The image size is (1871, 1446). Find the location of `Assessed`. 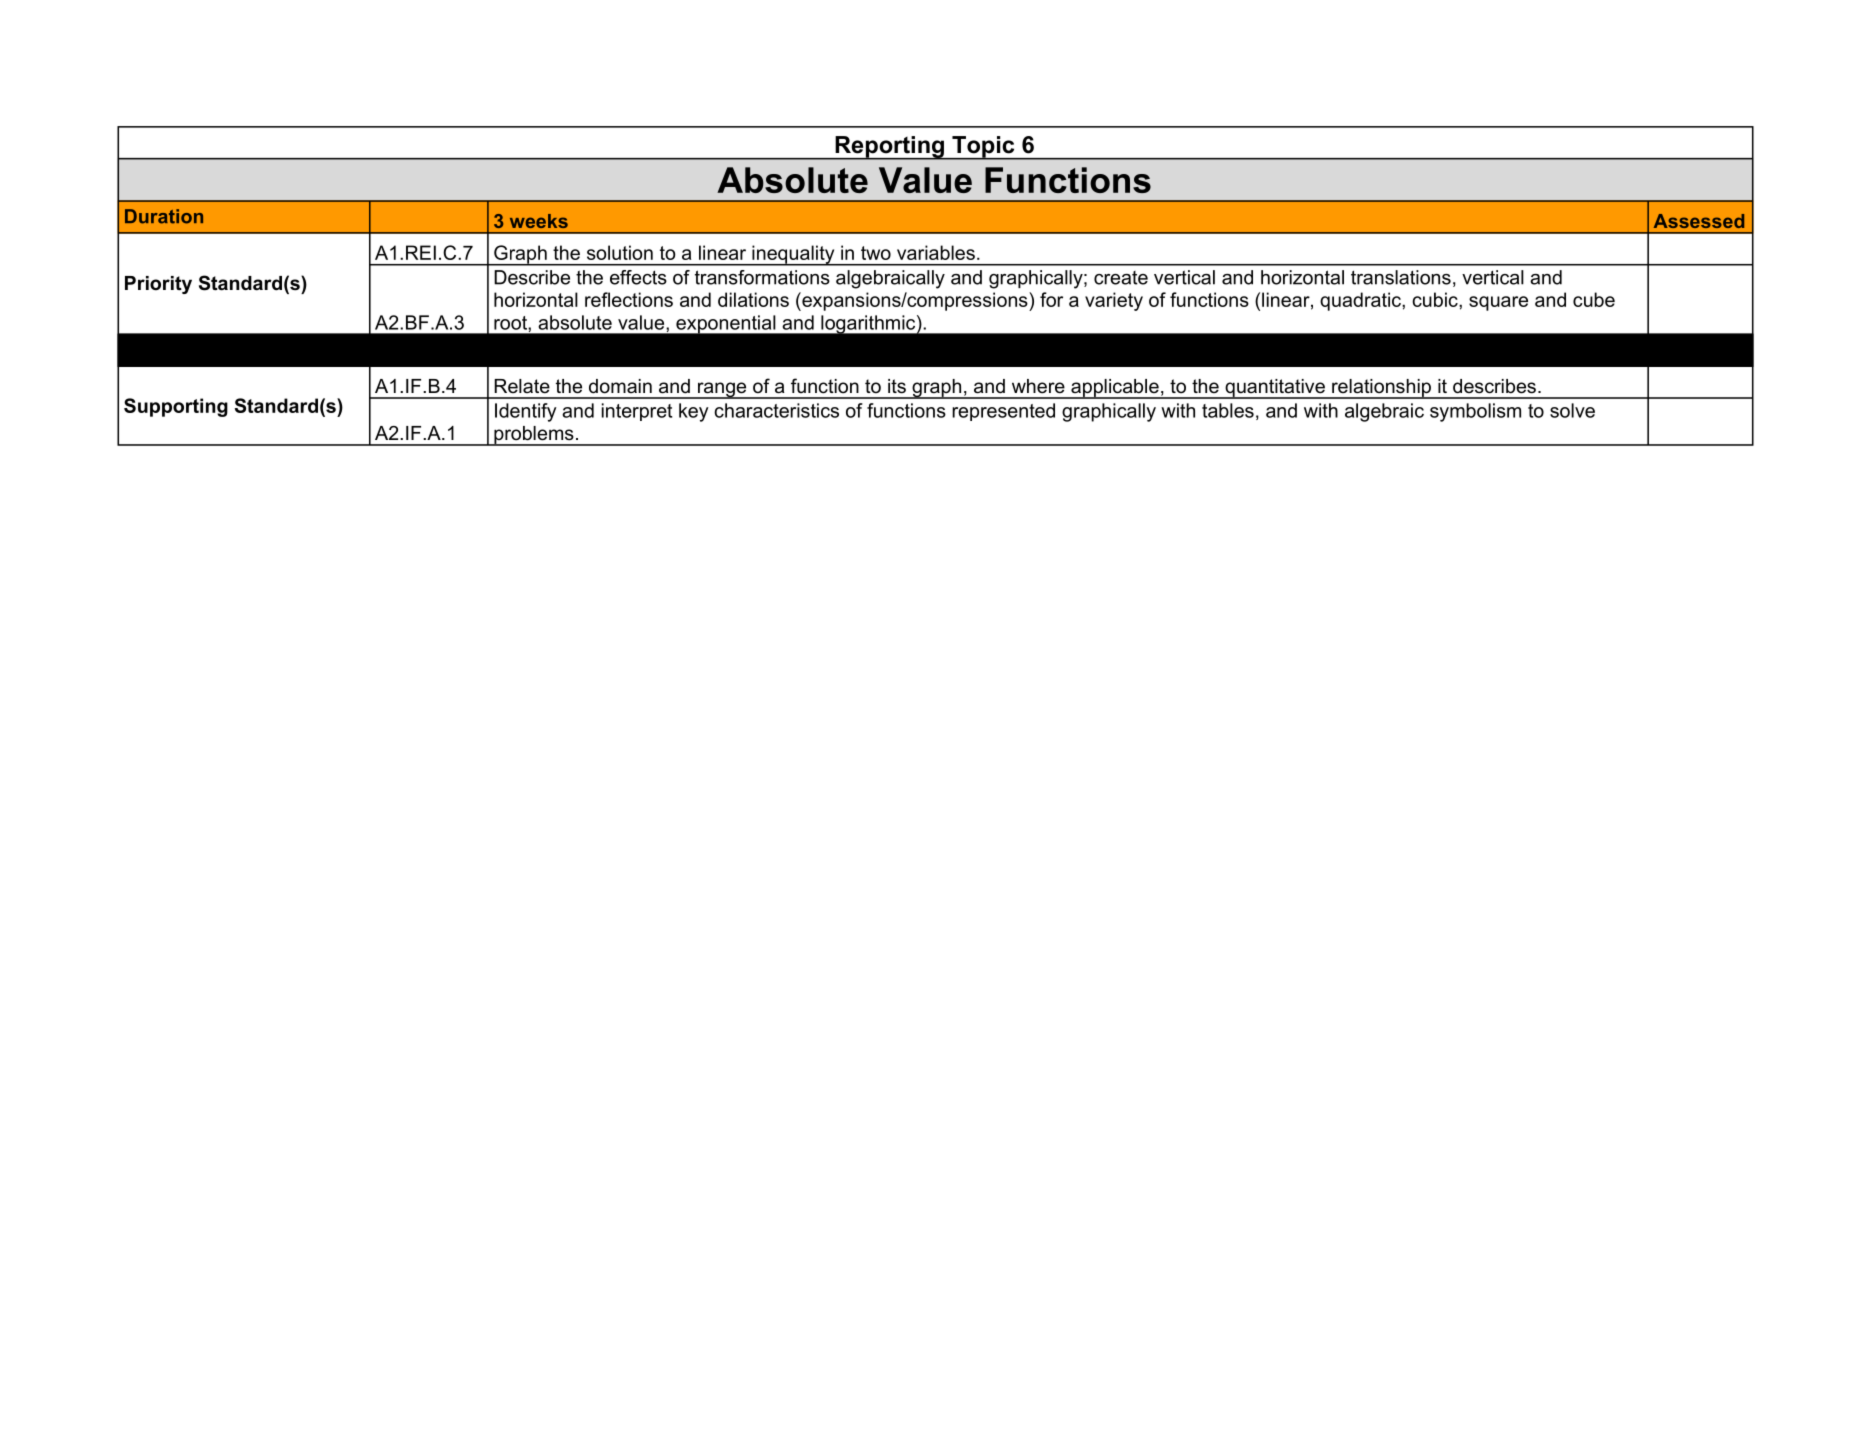

Assessed is located at coordinates (1699, 221).
